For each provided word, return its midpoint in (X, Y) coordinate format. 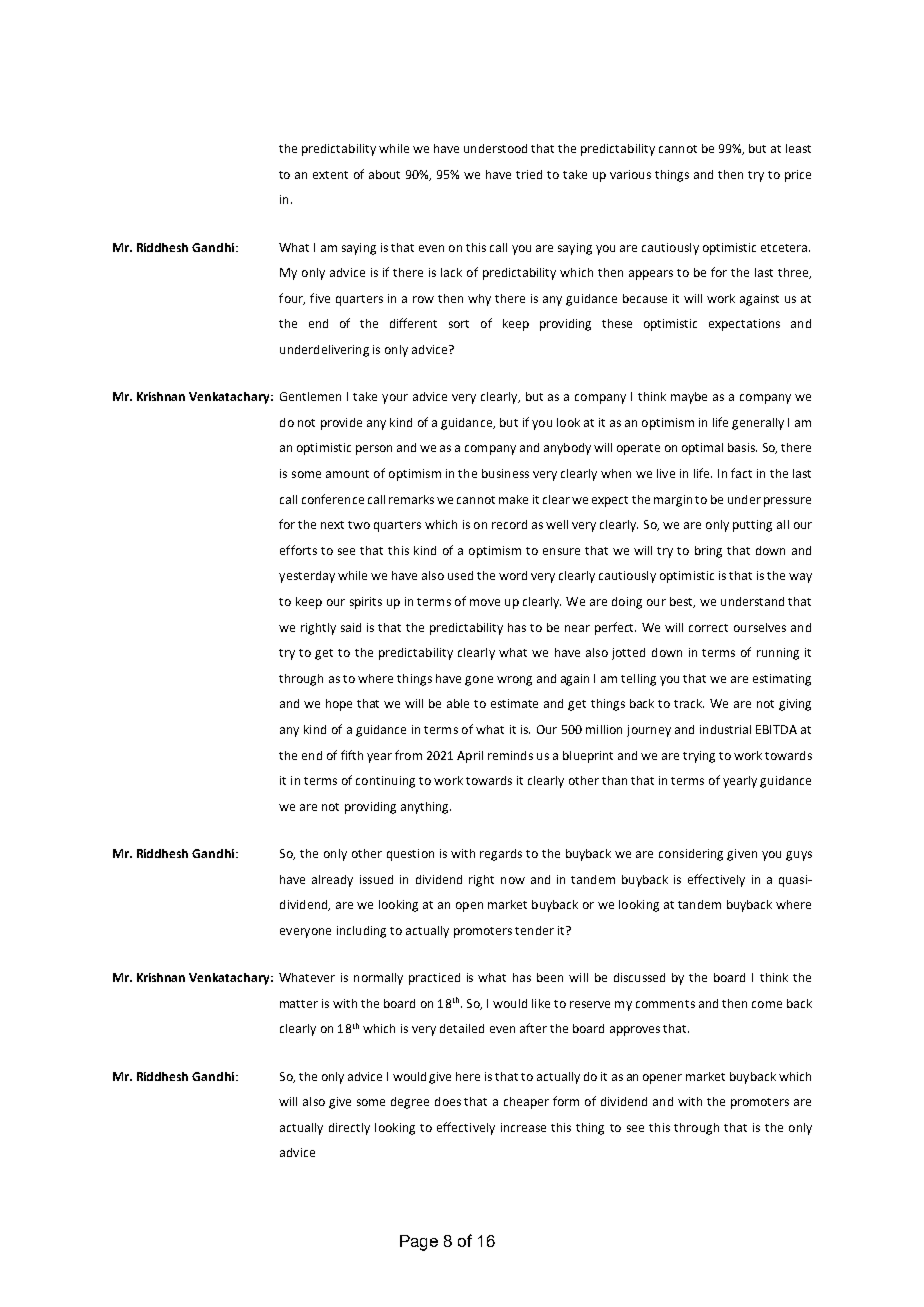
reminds (510, 755)
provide (341, 424)
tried (529, 174)
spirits (366, 603)
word (513, 575)
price (798, 176)
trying (699, 757)
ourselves (760, 627)
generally (758, 424)
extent (330, 175)
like (541, 1003)
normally (378, 979)
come (767, 1004)
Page (419, 1243)
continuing (385, 782)
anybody (567, 449)
